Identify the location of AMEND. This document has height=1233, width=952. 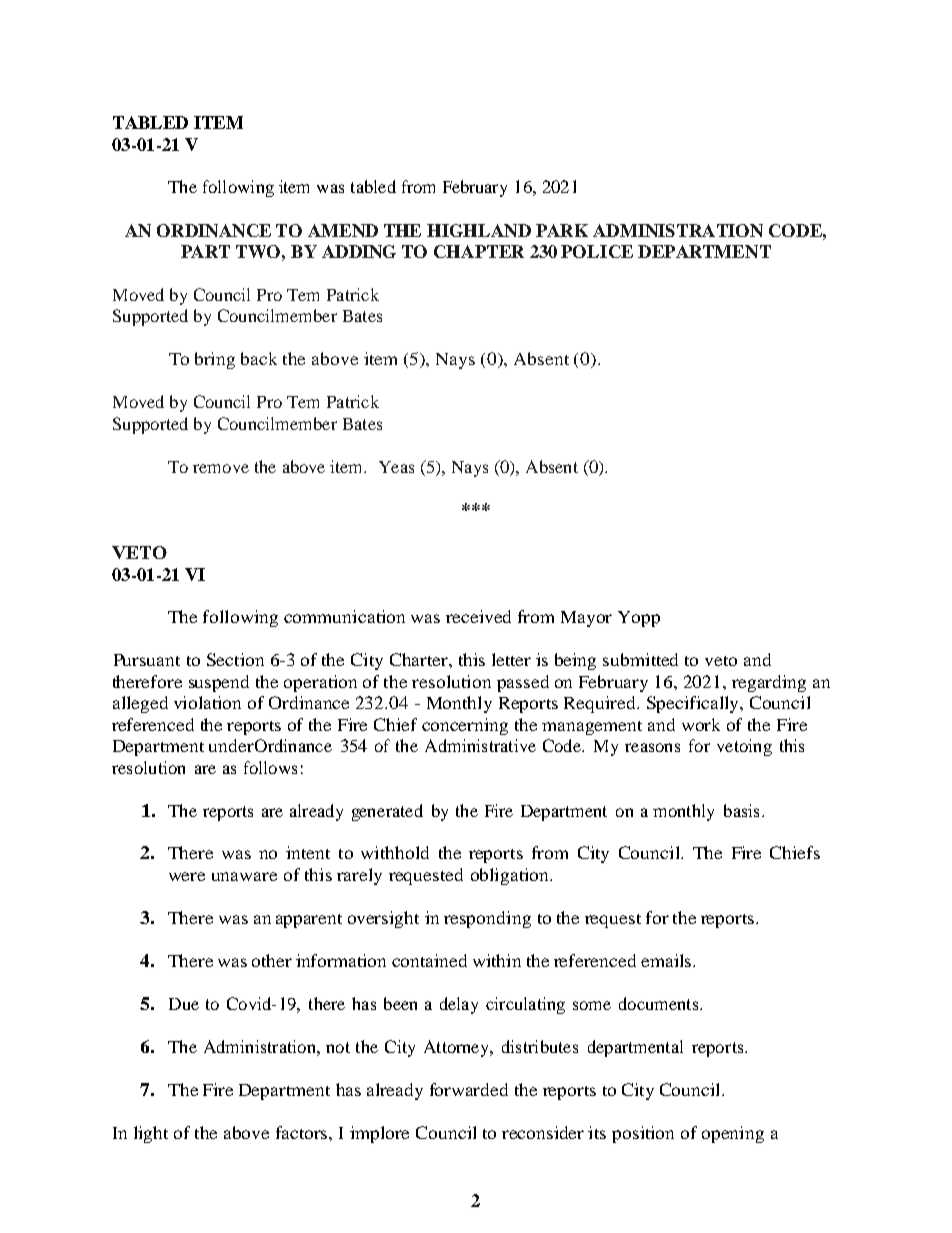
(343, 230).
